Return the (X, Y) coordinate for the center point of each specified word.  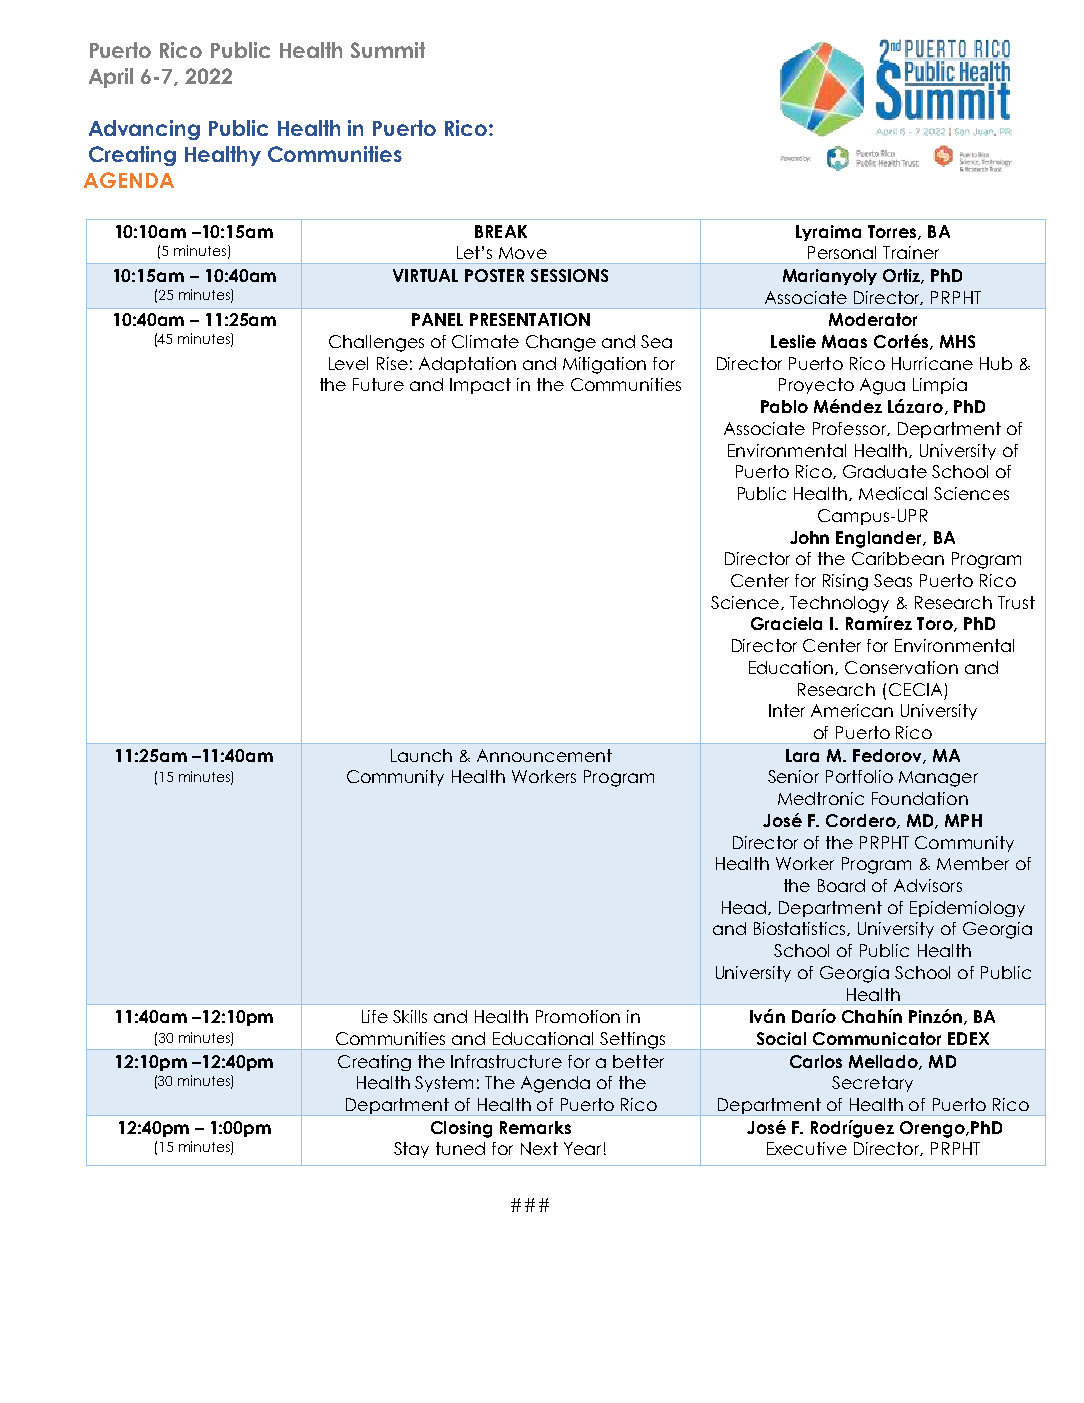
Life (375, 1016)
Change (561, 343)
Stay (411, 1150)
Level (348, 363)
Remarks (535, 1127)
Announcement (544, 755)
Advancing (144, 130)
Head (744, 907)
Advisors (928, 885)
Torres (893, 232)
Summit (388, 50)
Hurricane (932, 363)
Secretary (872, 1084)
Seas (893, 580)
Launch (421, 755)
